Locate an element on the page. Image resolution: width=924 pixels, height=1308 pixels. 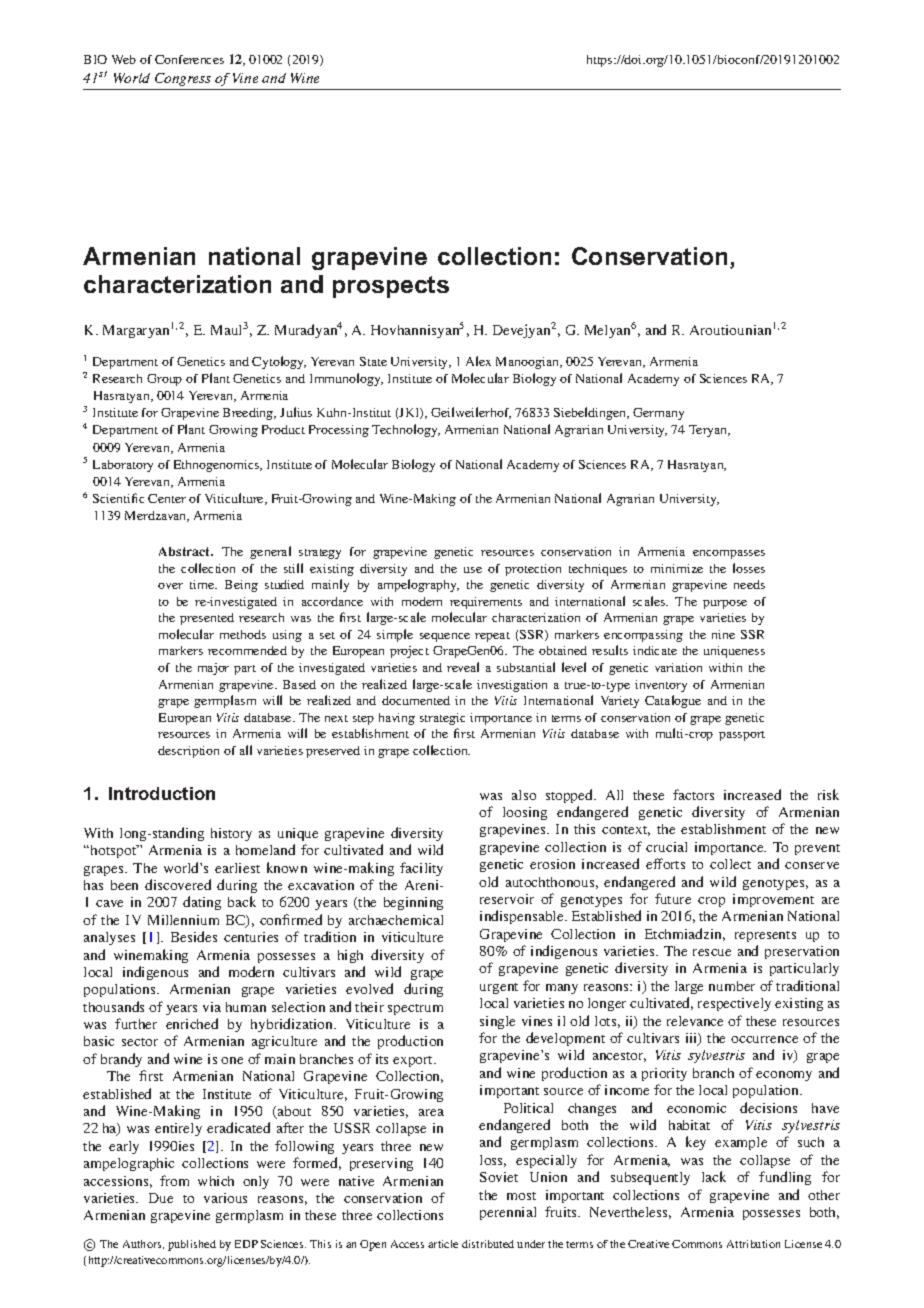
Due is located at coordinates (161, 1198).
